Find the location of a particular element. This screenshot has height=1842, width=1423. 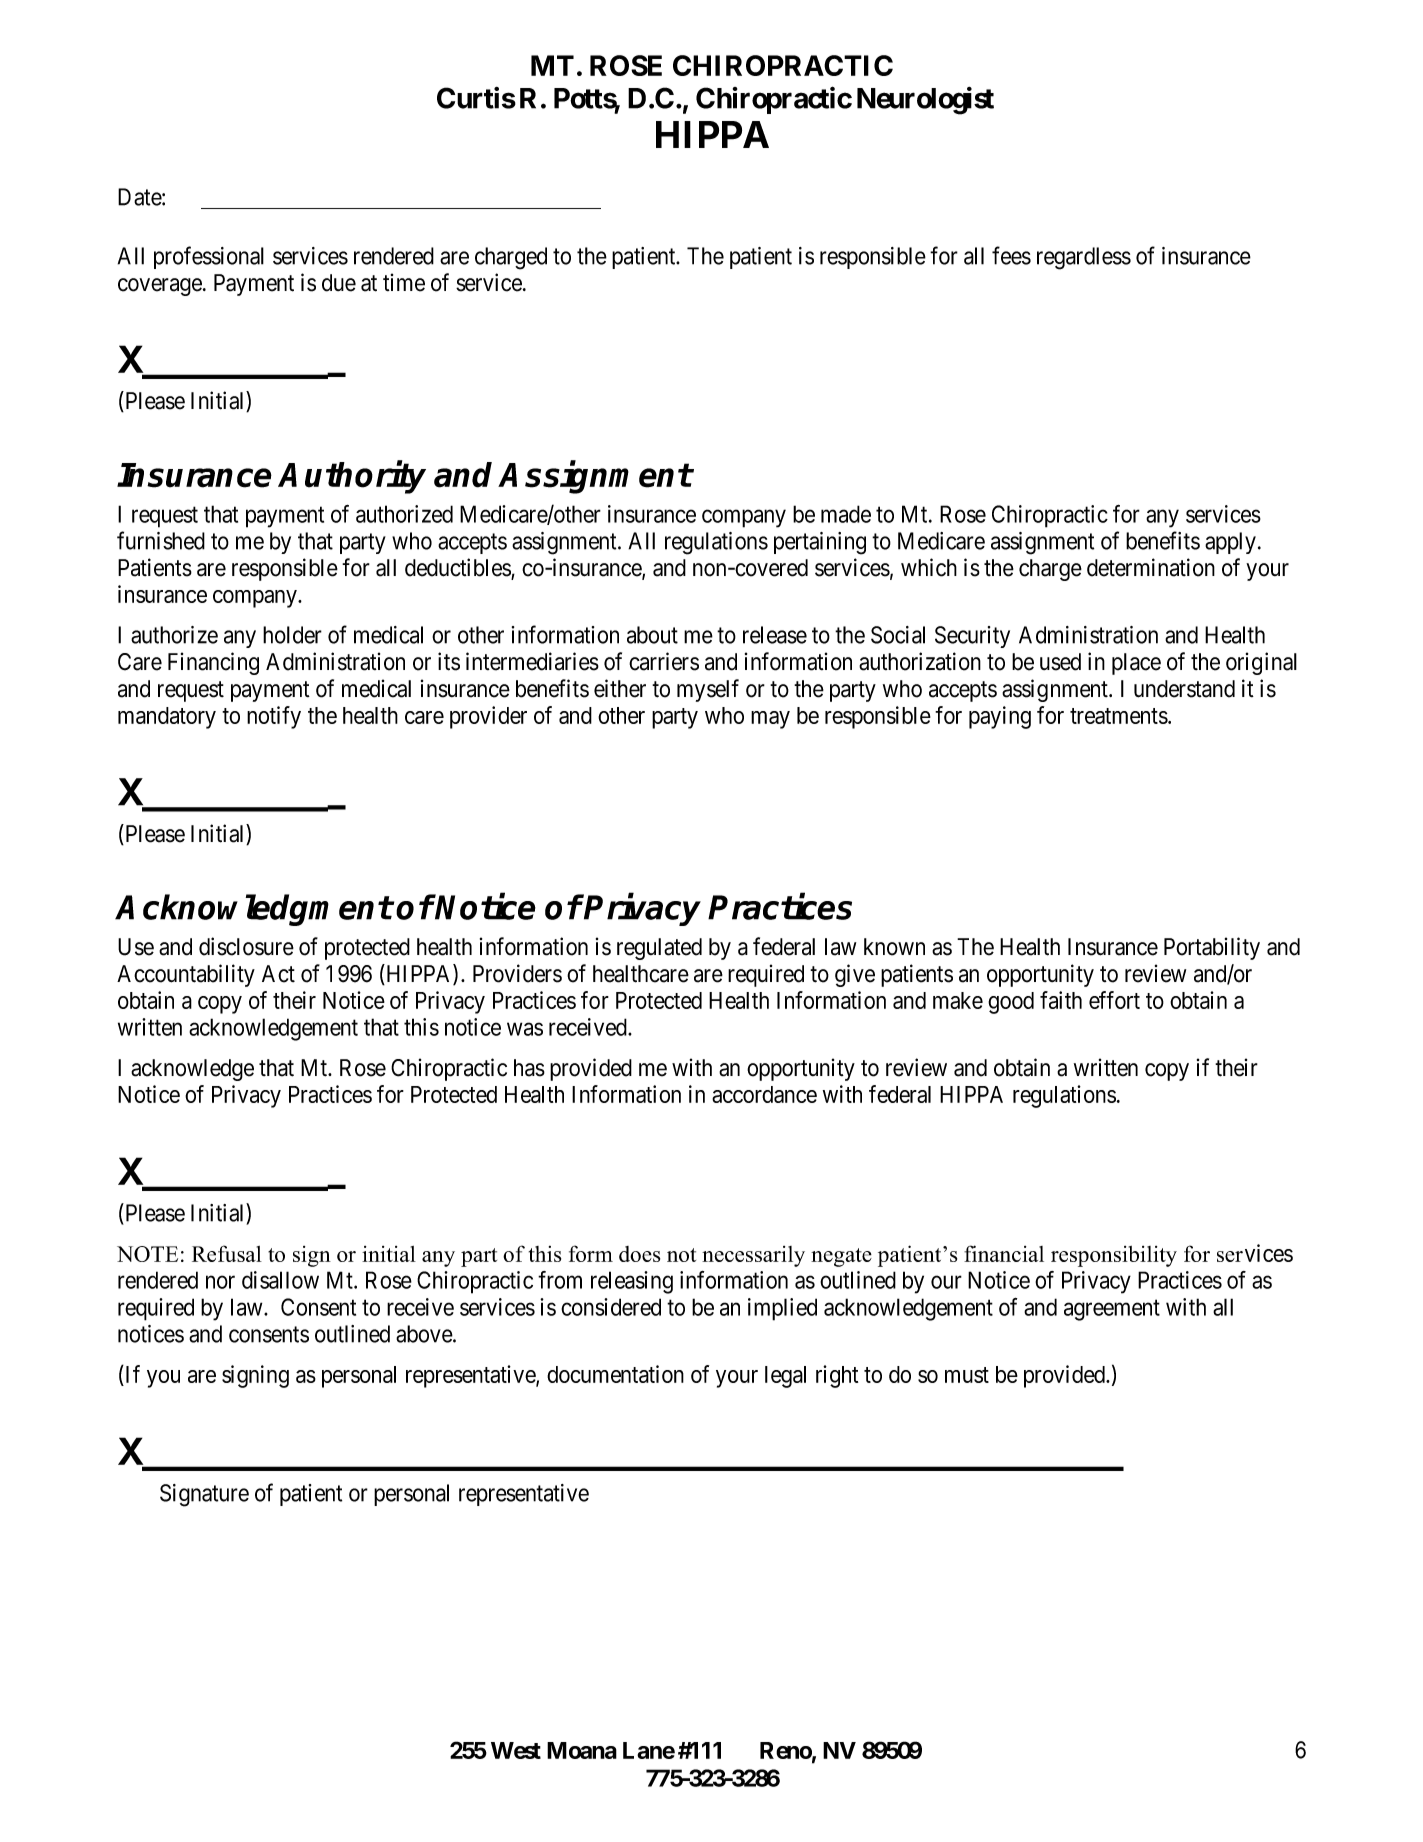

Portability is located at coordinates (1212, 948).
